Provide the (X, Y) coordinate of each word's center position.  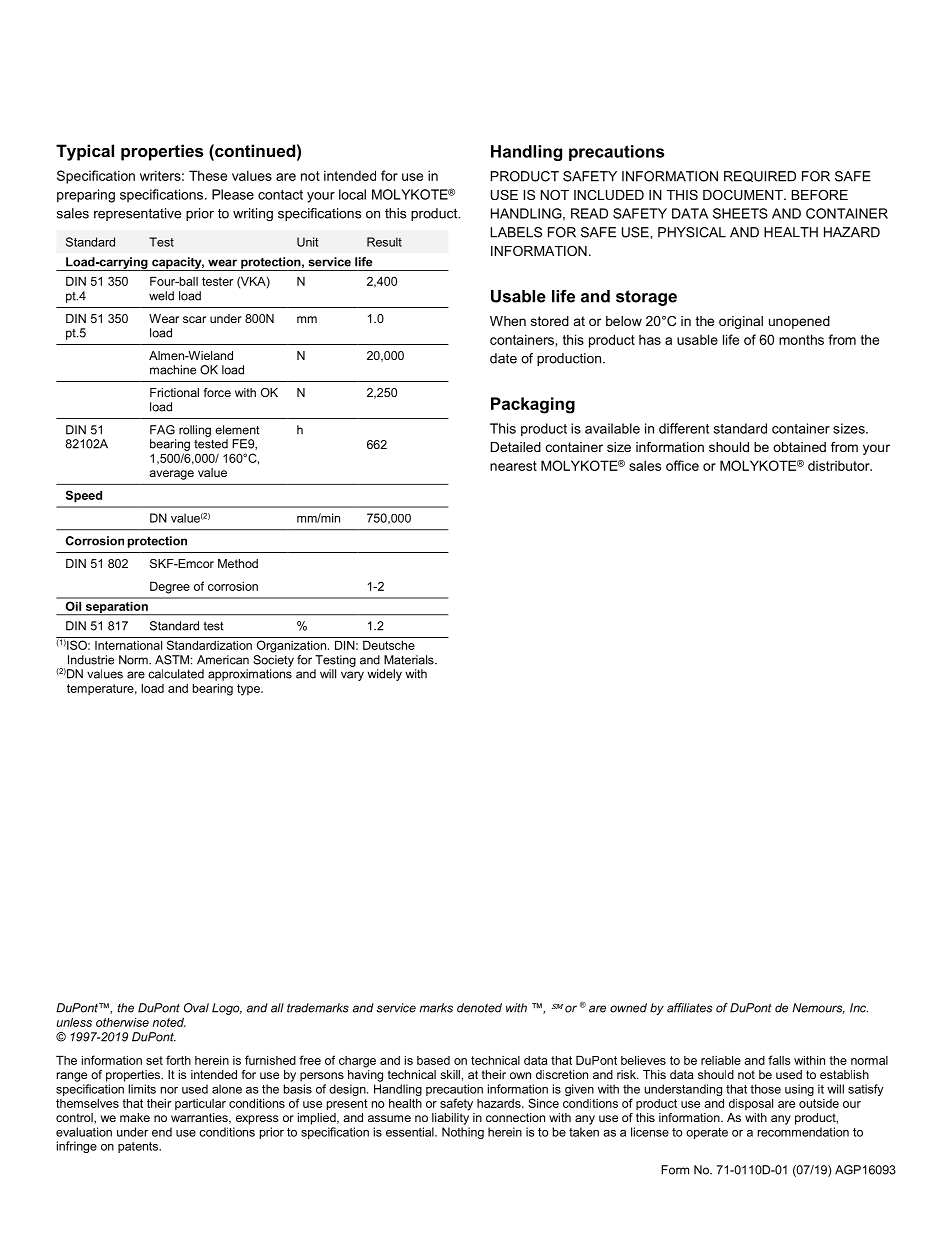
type (249, 690)
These (208, 175)
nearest (513, 466)
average (171, 475)
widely (384, 675)
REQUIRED (760, 176)
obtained (799, 447)
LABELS (516, 232)
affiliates (689, 1008)
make (135, 1117)
